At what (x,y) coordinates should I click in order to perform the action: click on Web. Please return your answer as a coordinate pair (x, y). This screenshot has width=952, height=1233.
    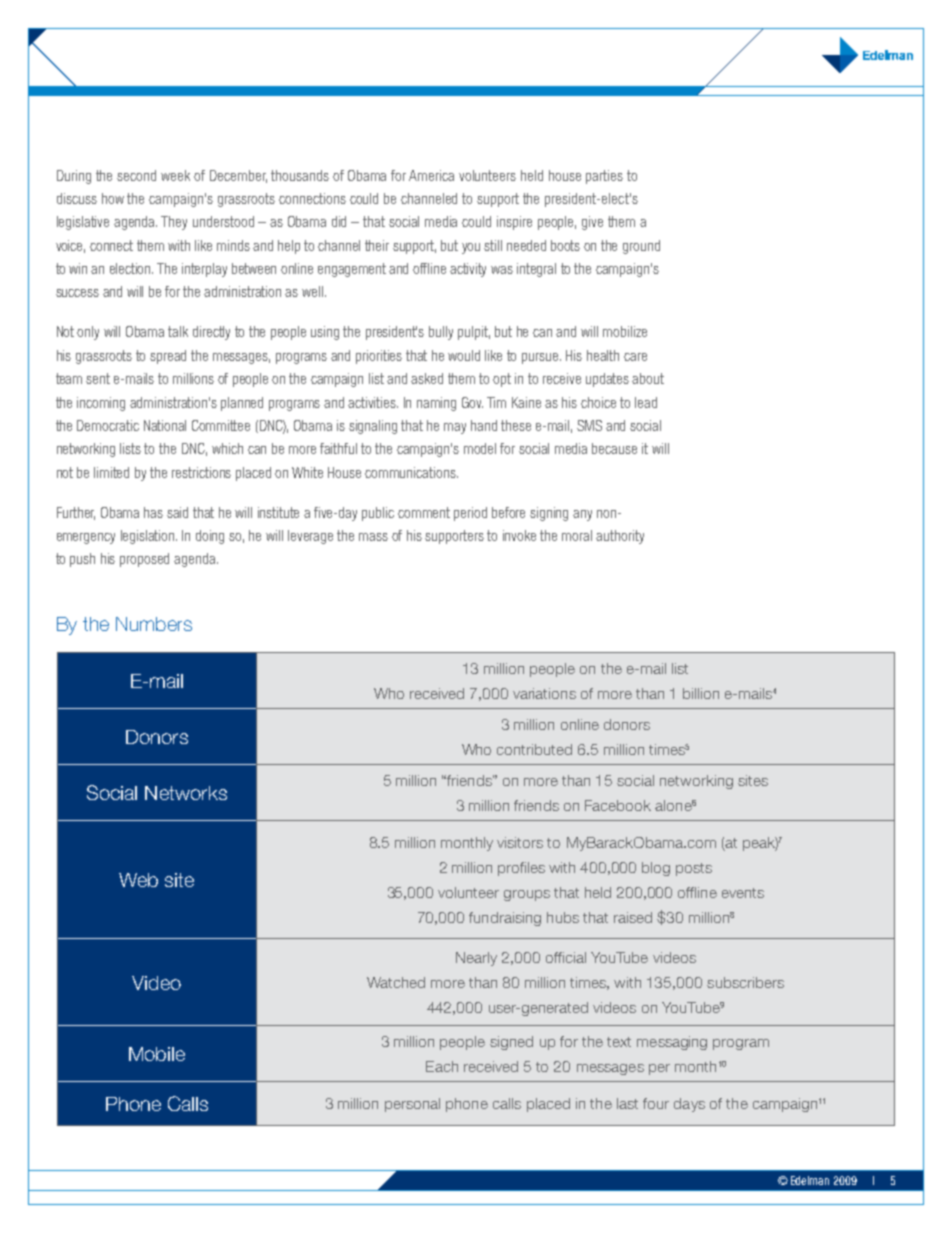
    Looking at the image, I should click on (138, 880).
